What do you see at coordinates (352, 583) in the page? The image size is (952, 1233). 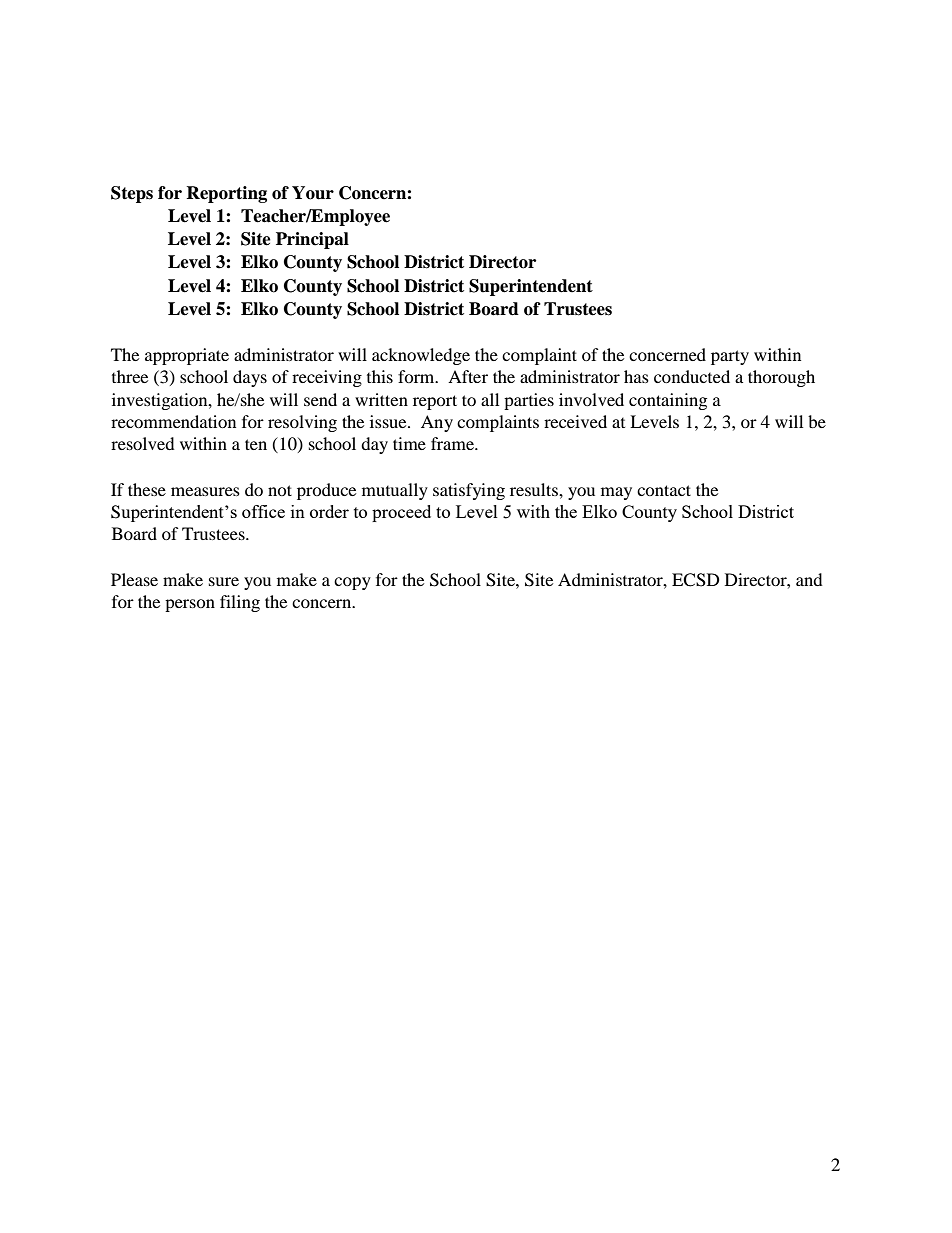 I see `copy` at bounding box center [352, 583].
